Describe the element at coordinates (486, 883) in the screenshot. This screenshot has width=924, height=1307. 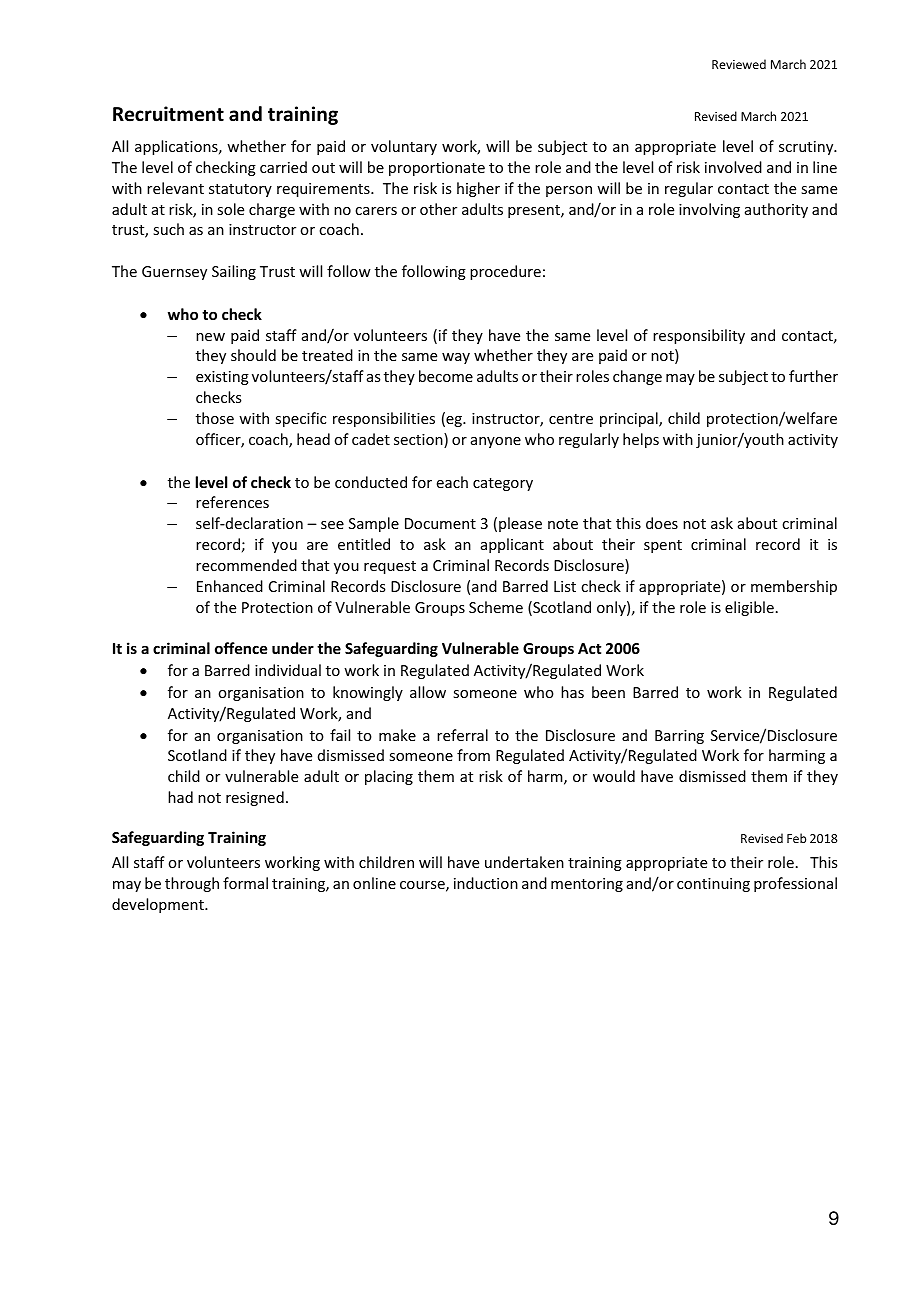
I see `induction` at that location.
